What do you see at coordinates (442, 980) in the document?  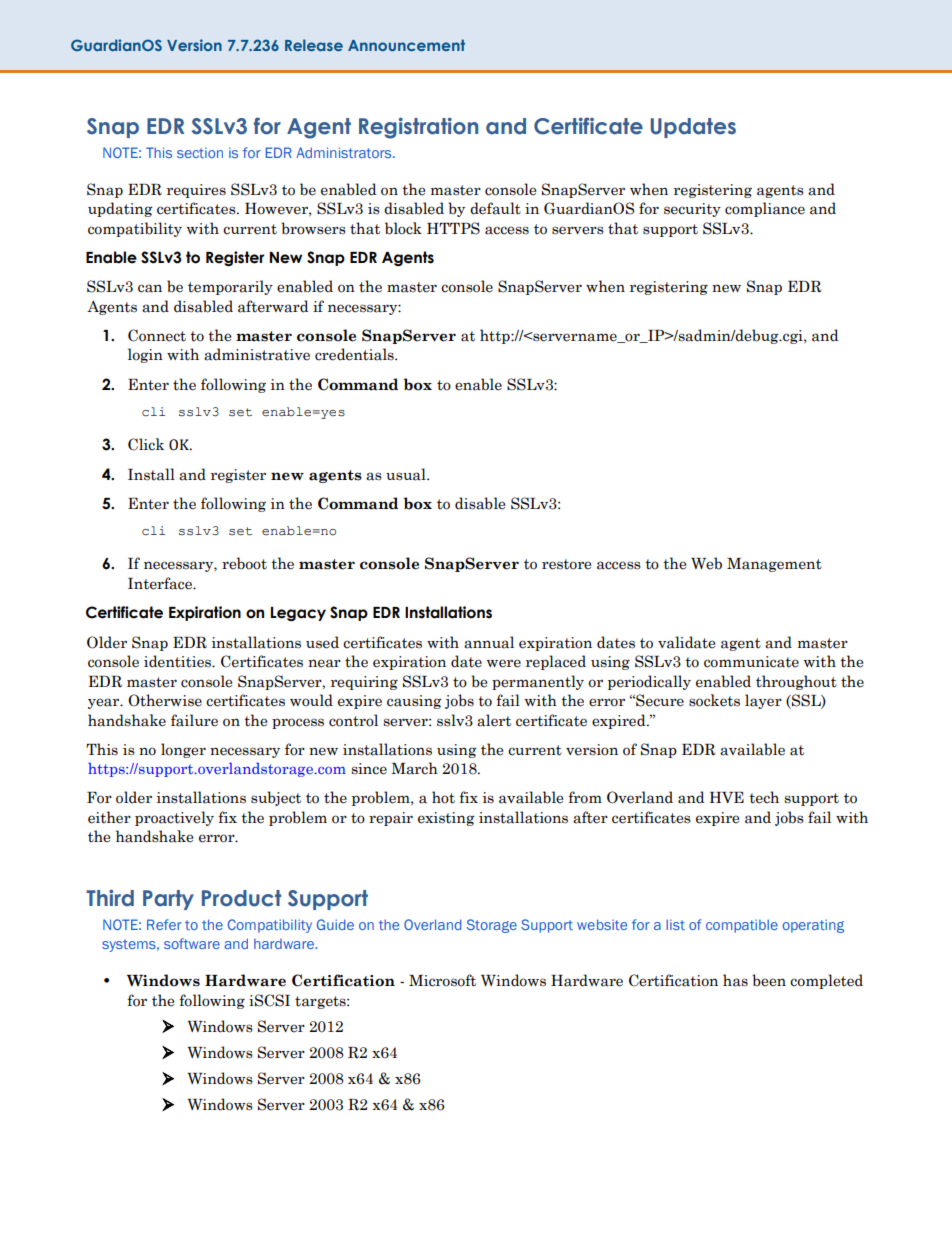 I see `Microsoft` at bounding box center [442, 980].
